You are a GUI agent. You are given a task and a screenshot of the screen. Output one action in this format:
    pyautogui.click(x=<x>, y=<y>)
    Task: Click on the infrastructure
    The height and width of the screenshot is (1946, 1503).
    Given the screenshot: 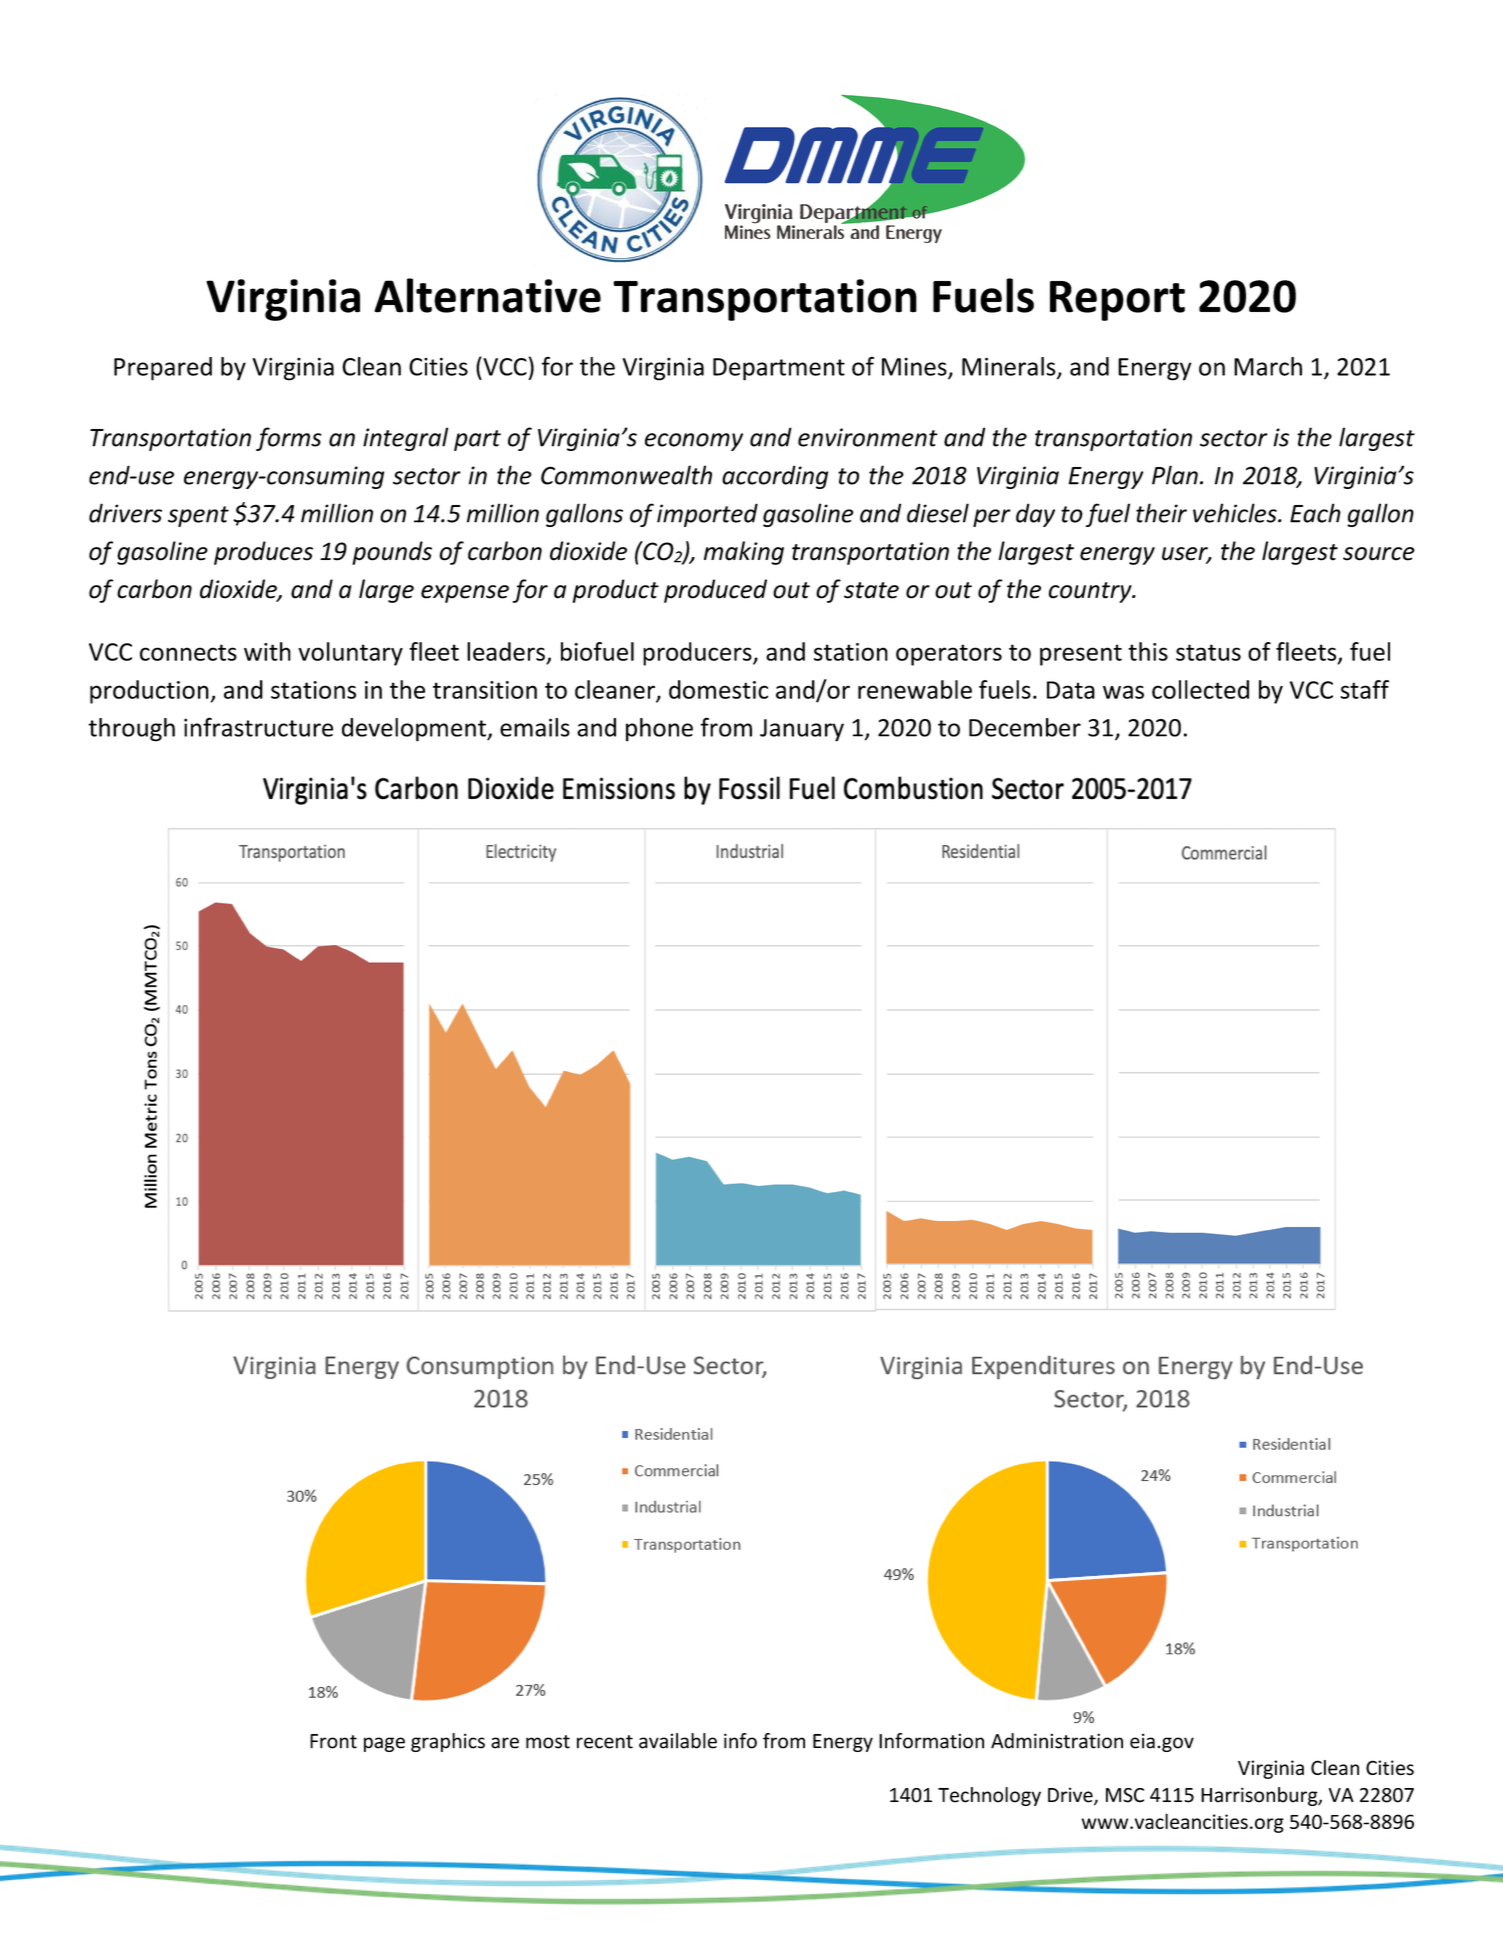 What is the action you would take?
    pyautogui.click(x=258, y=727)
